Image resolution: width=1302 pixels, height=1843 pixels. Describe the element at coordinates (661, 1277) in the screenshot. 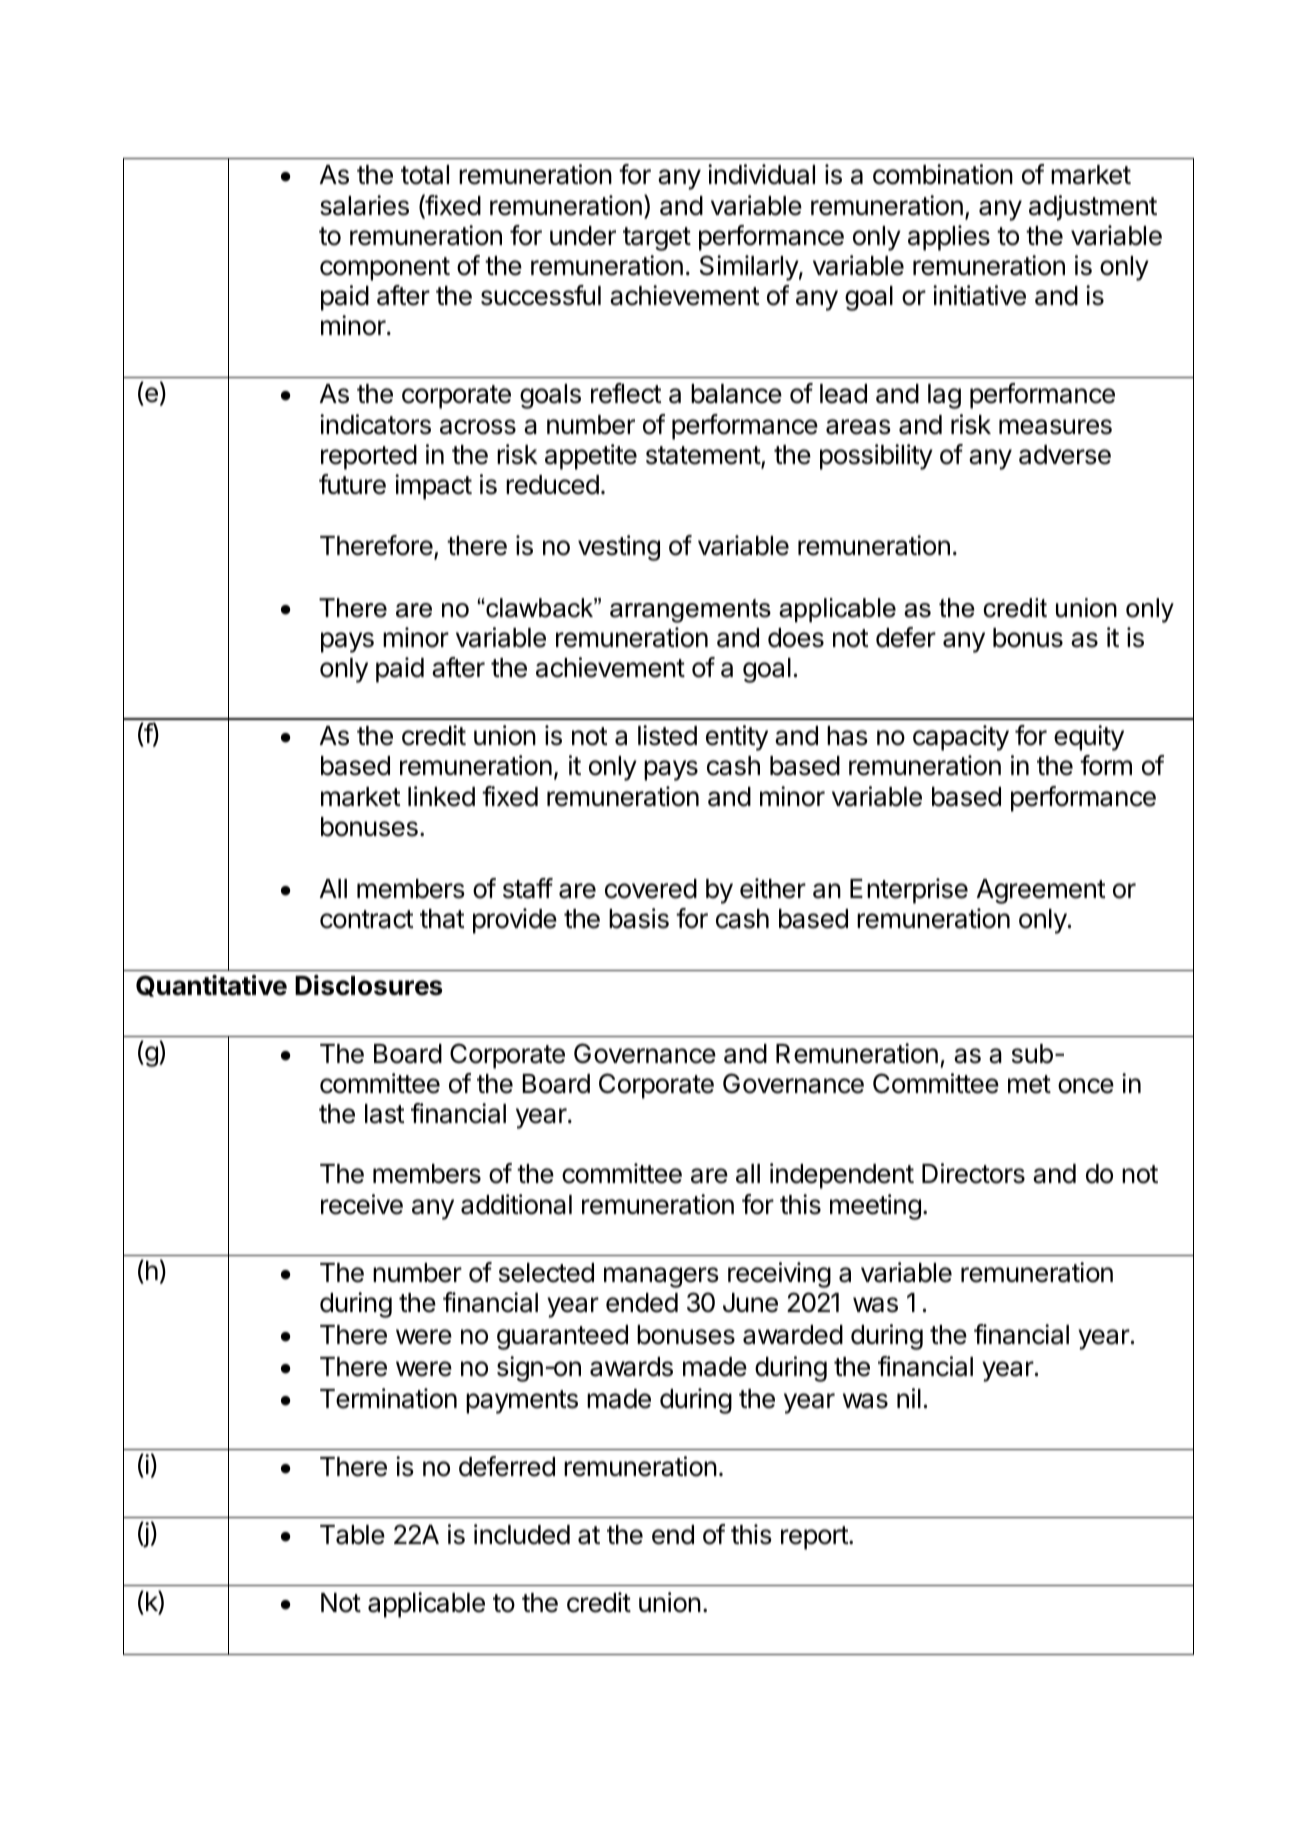

I see `managers` at that location.
